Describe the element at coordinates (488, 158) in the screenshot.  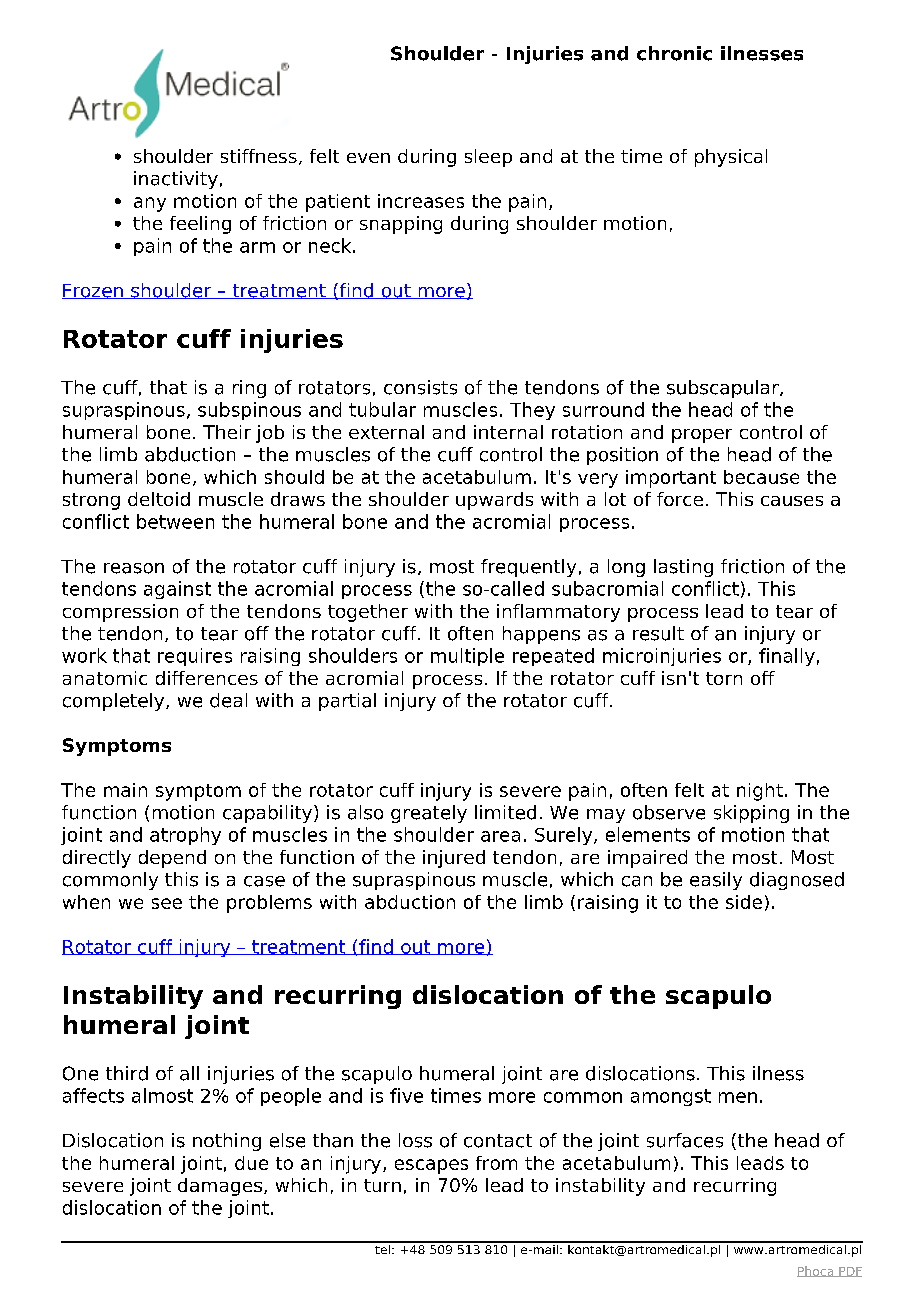
I see `sleep` at that location.
